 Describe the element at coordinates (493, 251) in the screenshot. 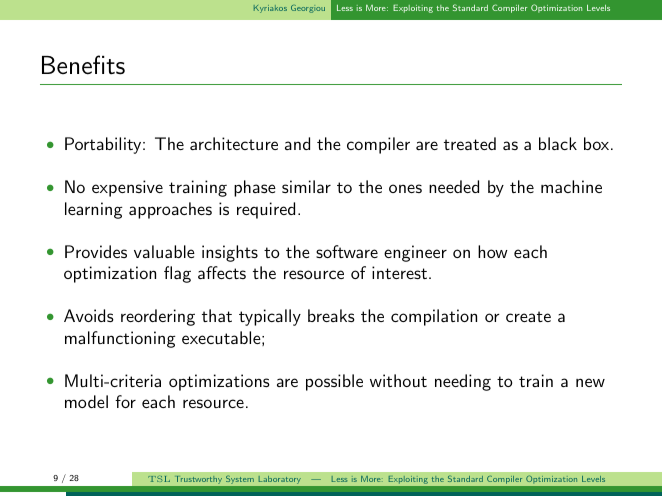

I see `how` at that location.
